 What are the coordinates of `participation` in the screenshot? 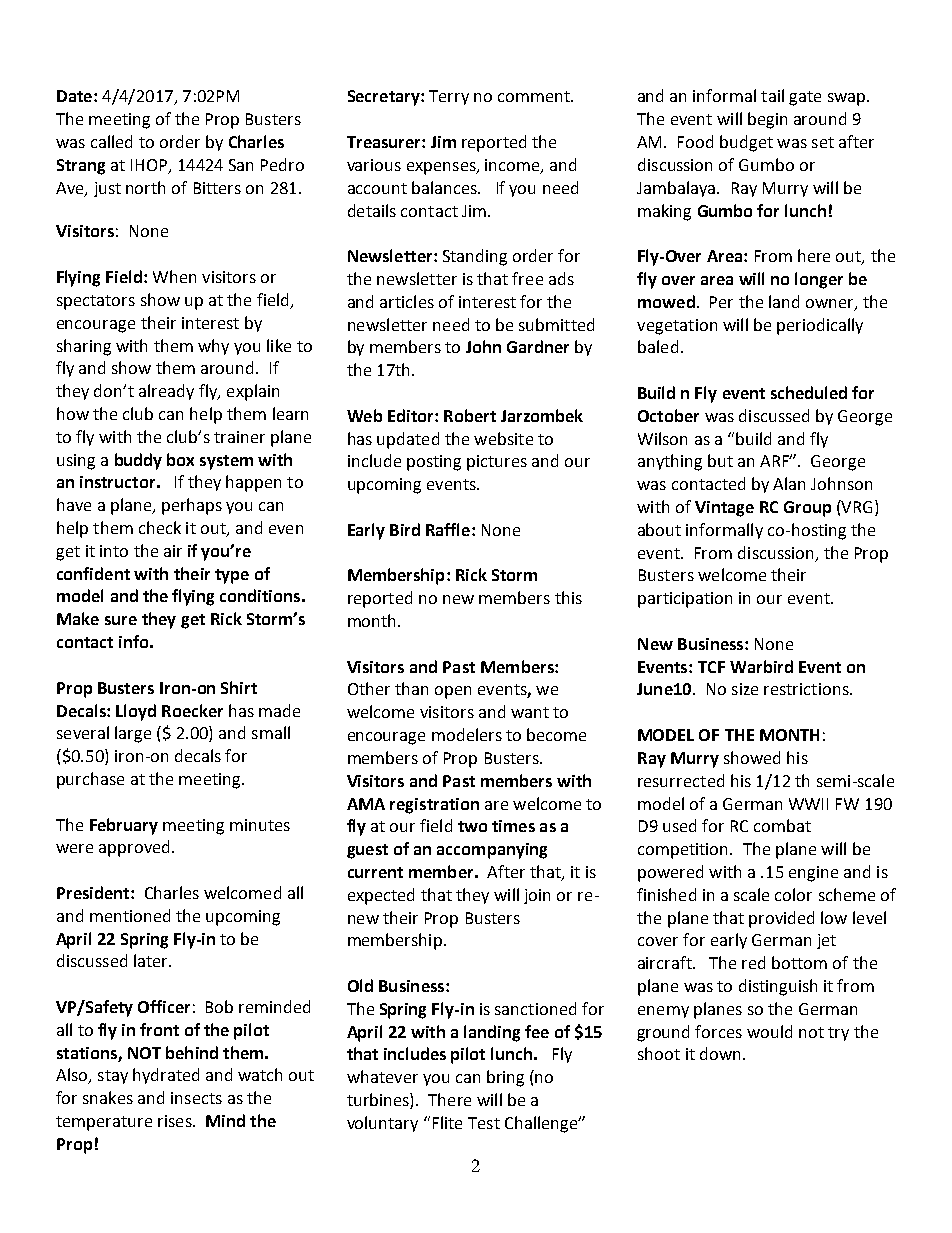 It's located at (685, 600).
